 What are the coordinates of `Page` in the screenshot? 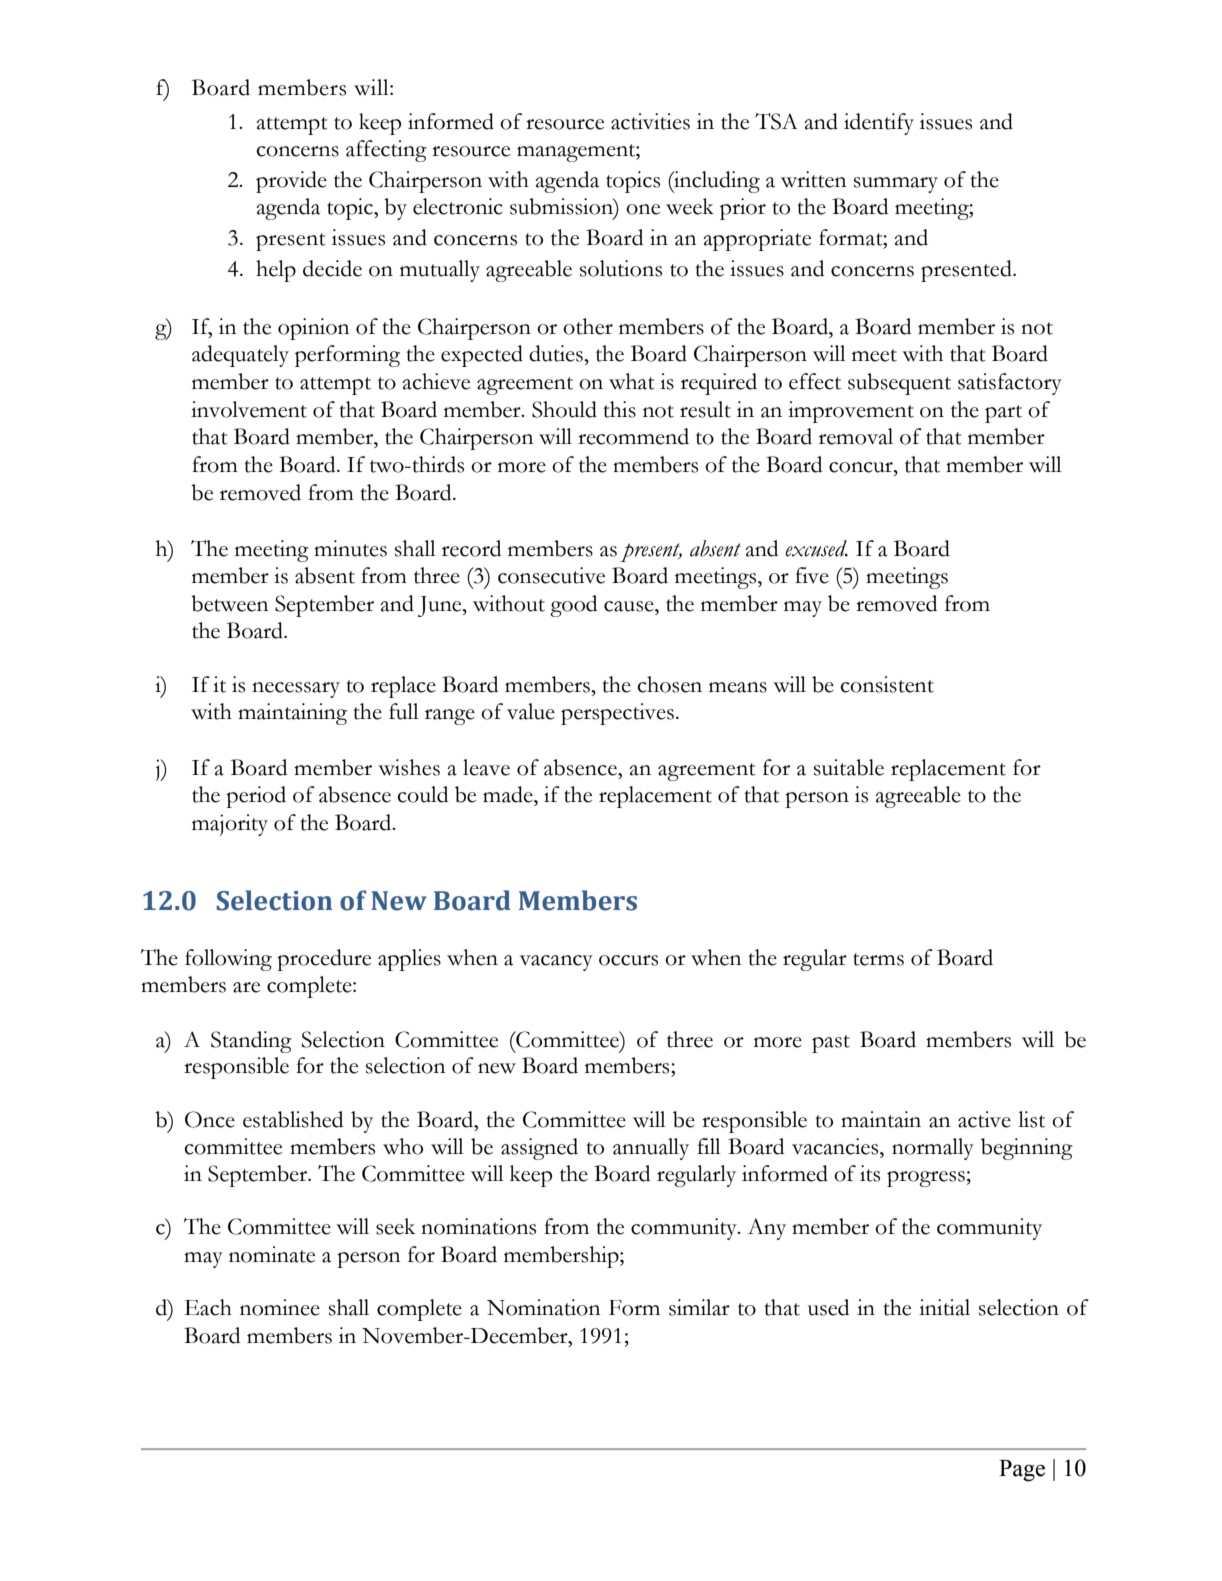 It's located at (1022, 1471).
